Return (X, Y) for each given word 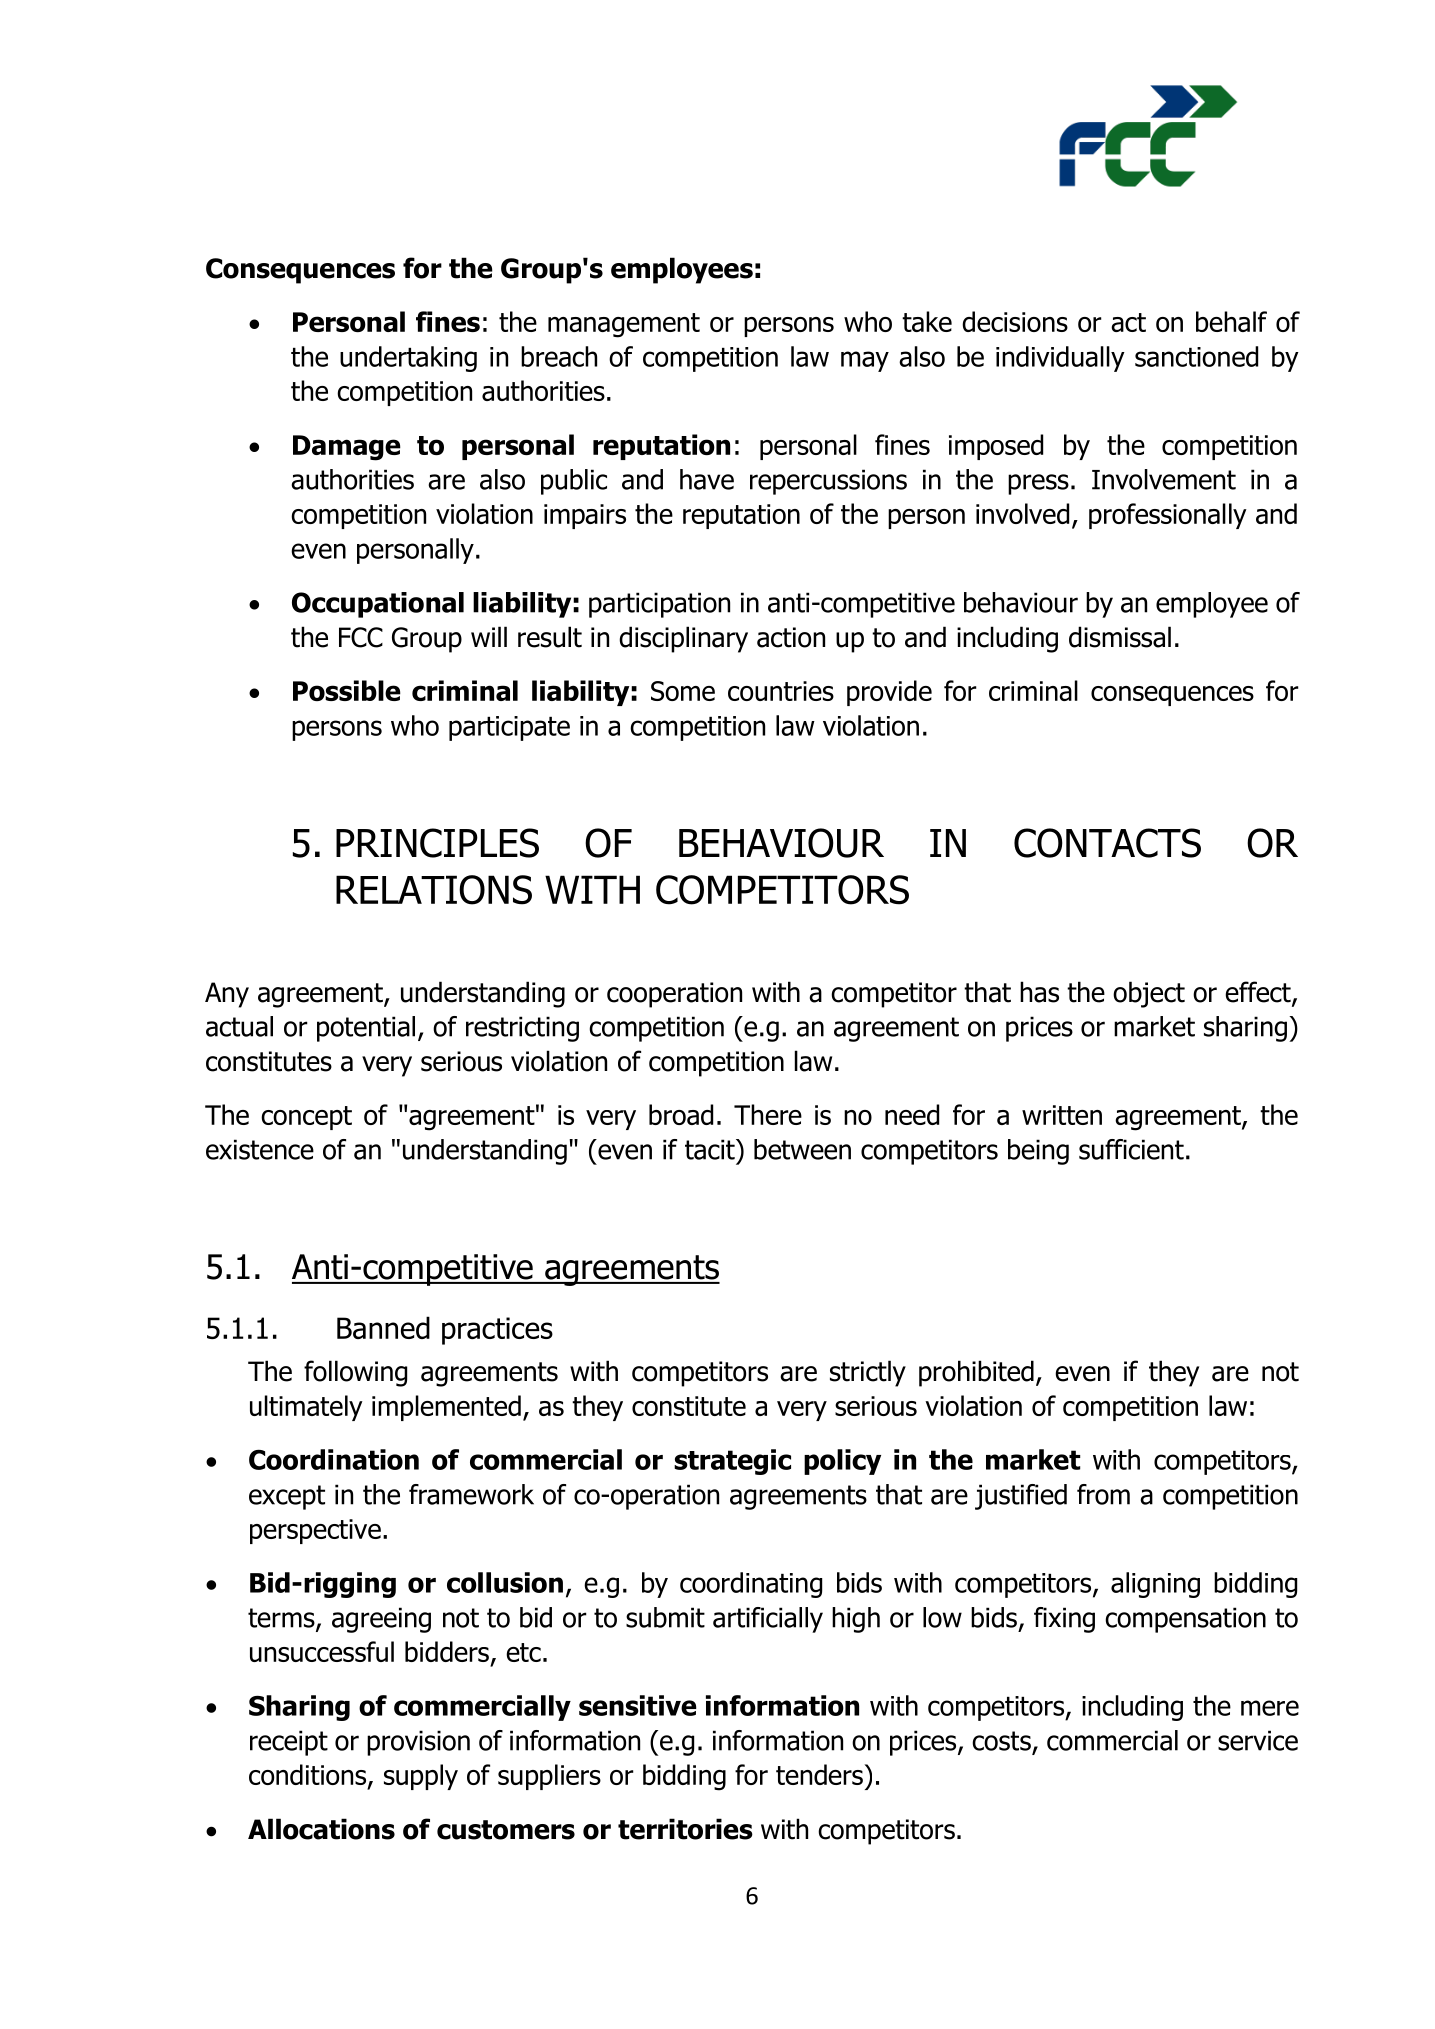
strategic (732, 1462)
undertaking (408, 359)
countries (781, 691)
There (768, 1114)
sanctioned (1196, 356)
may (865, 361)
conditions (309, 1776)
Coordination (334, 1459)
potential (366, 1029)
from (1103, 1494)
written (1062, 1115)
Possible (347, 690)
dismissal (1120, 637)
